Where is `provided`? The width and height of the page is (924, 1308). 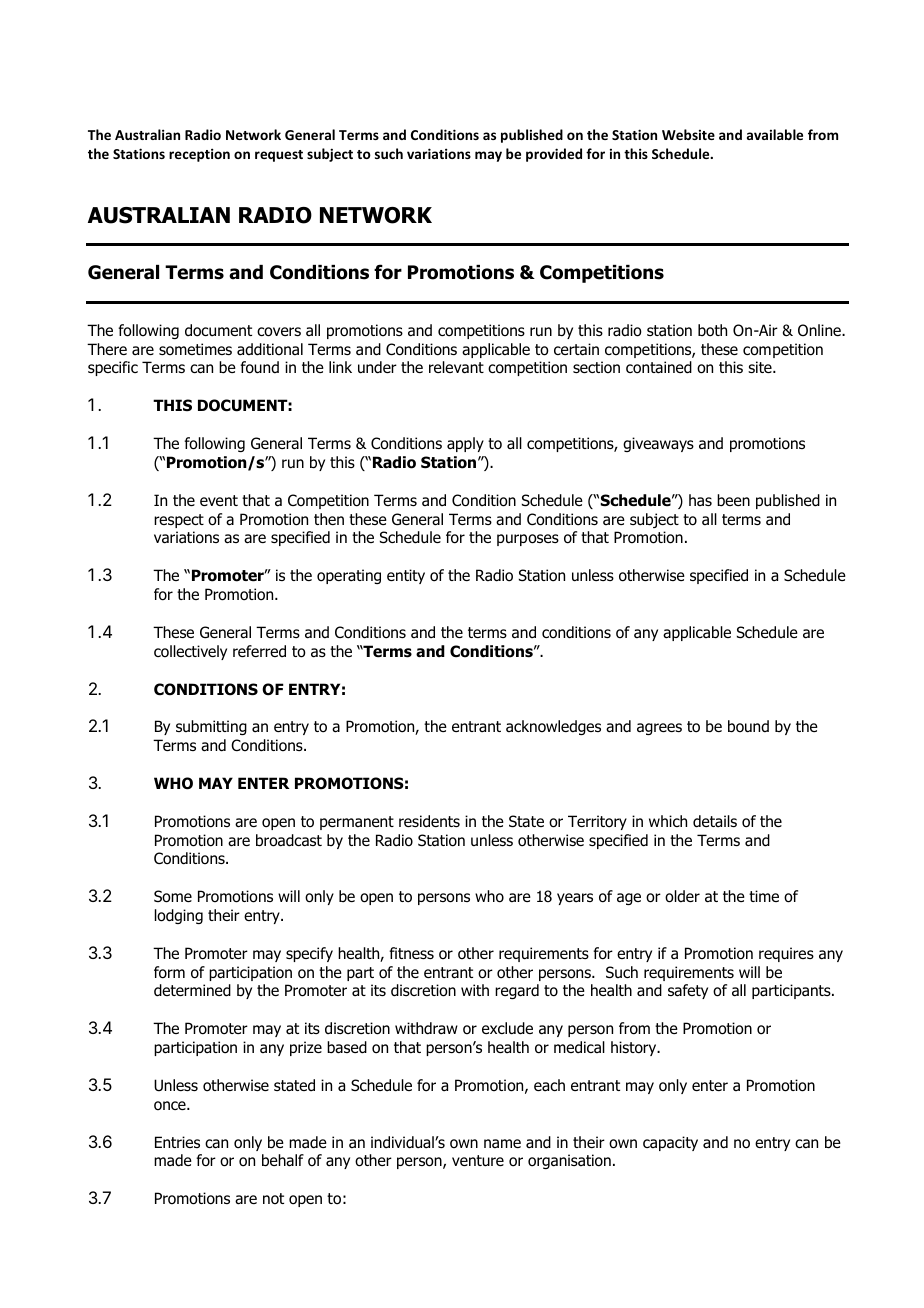 provided is located at coordinates (554, 155).
